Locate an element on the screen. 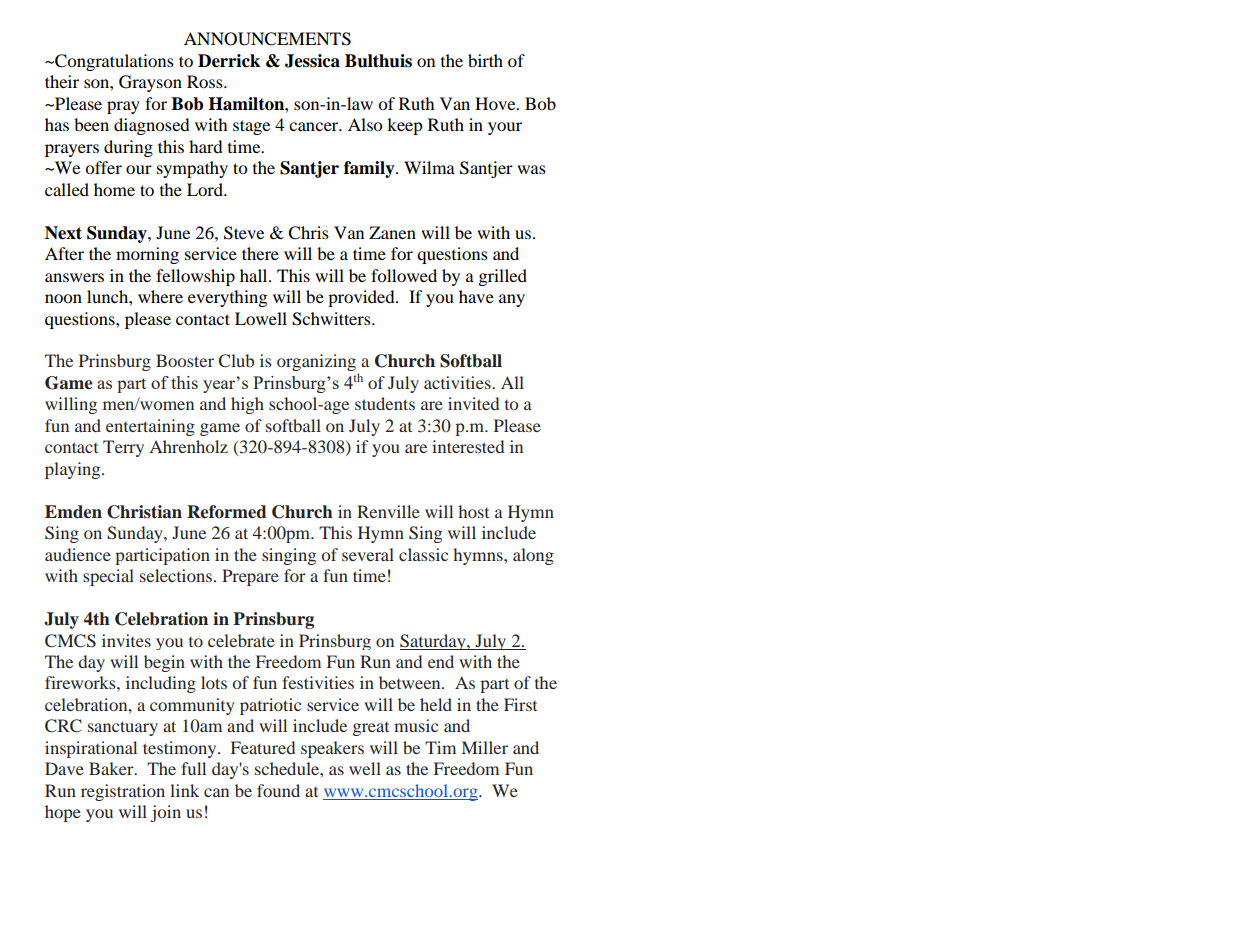 The image size is (1233, 952). Congratulations is located at coordinates (113, 62).
